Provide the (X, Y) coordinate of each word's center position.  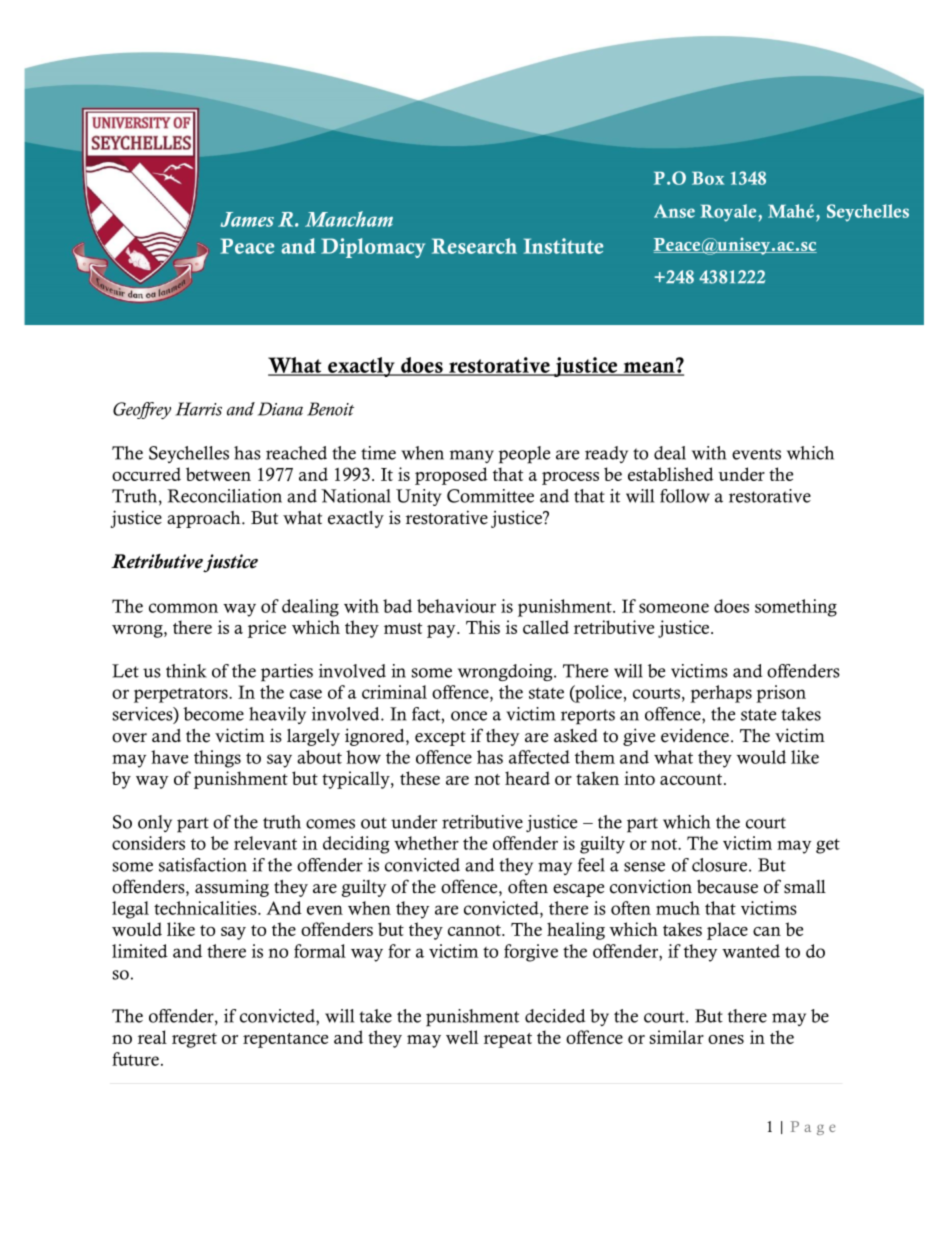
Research (474, 246)
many (472, 456)
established (671, 474)
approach (205, 519)
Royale (729, 213)
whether (426, 843)
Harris (198, 409)
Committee (490, 496)
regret (194, 1040)
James (247, 219)
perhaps (721, 694)
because (727, 887)
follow (685, 496)
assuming (232, 888)
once (469, 716)
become (213, 714)
